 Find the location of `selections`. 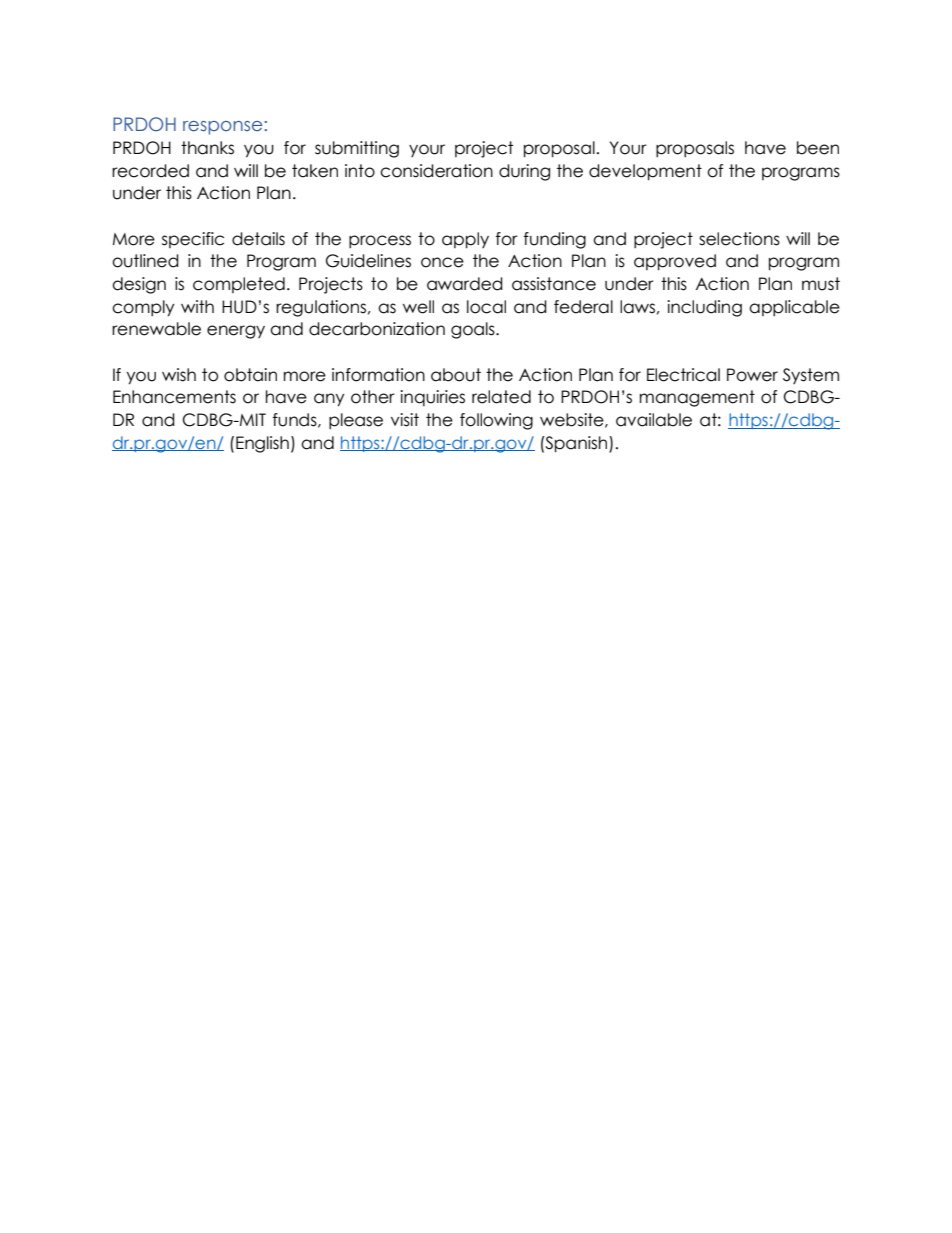

selections is located at coordinates (739, 239).
